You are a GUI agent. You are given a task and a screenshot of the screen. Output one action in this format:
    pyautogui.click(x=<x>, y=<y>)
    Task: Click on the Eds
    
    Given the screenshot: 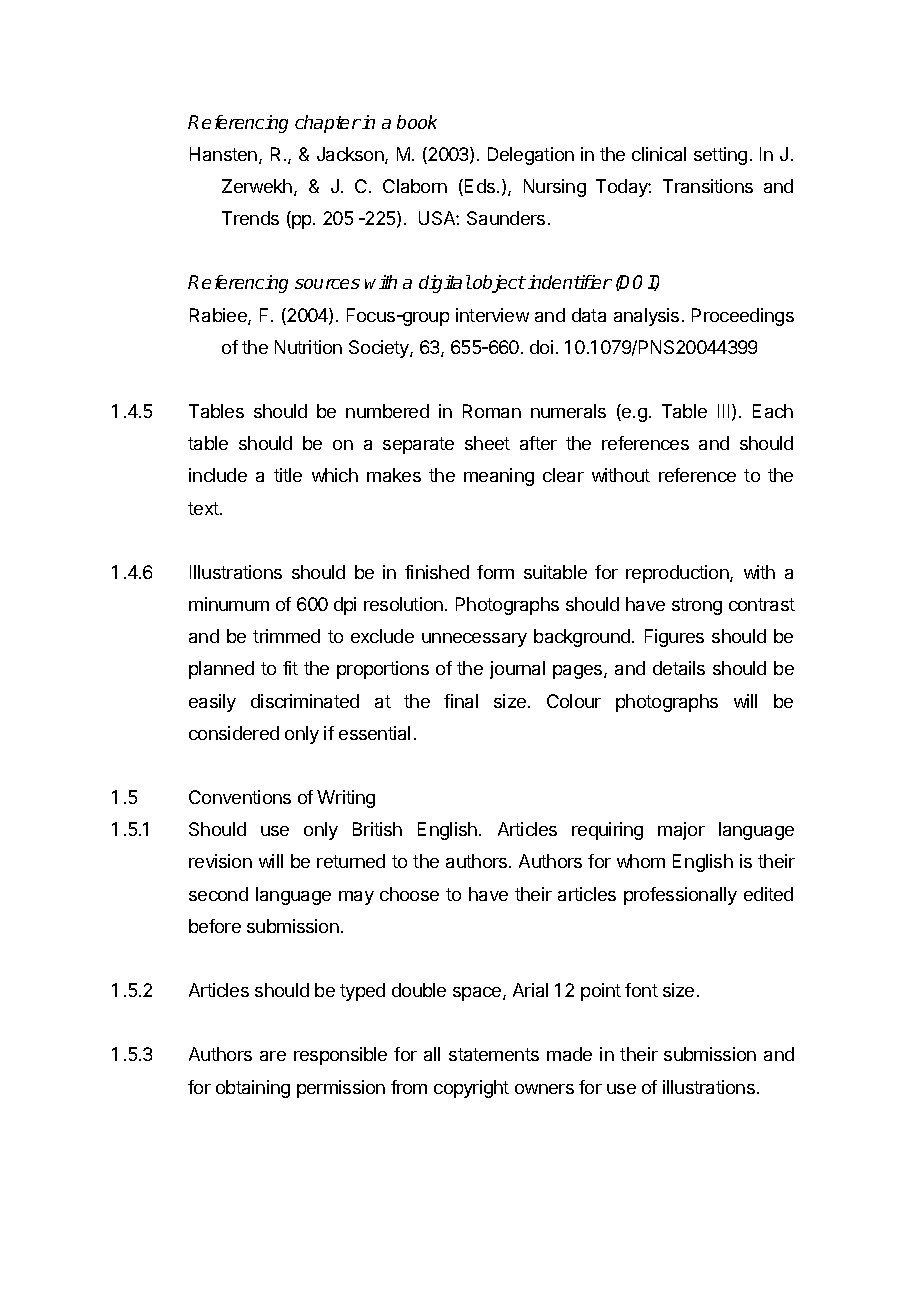 What is the action you would take?
    pyautogui.click(x=481, y=186)
